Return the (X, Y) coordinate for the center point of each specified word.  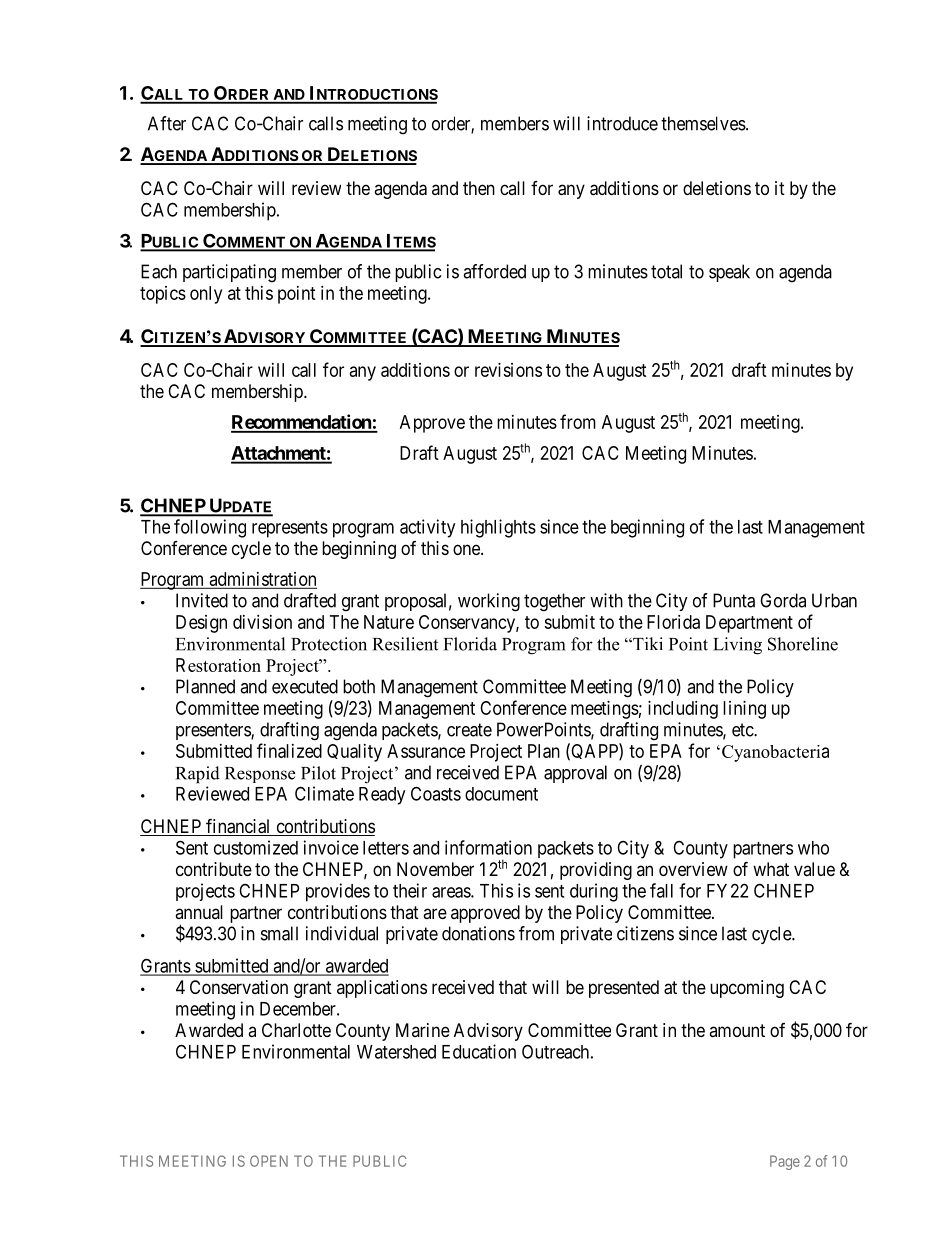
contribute (214, 869)
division (262, 622)
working (489, 602)
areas (452, 892)
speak (729, 273)
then (479, 188)
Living (737, 646)
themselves (703, 123)
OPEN (269, 1161)
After (167, 123)
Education (479, 1051)
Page (785, 1162)
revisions (508, 370)
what (771, 869)
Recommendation (302, 423)
